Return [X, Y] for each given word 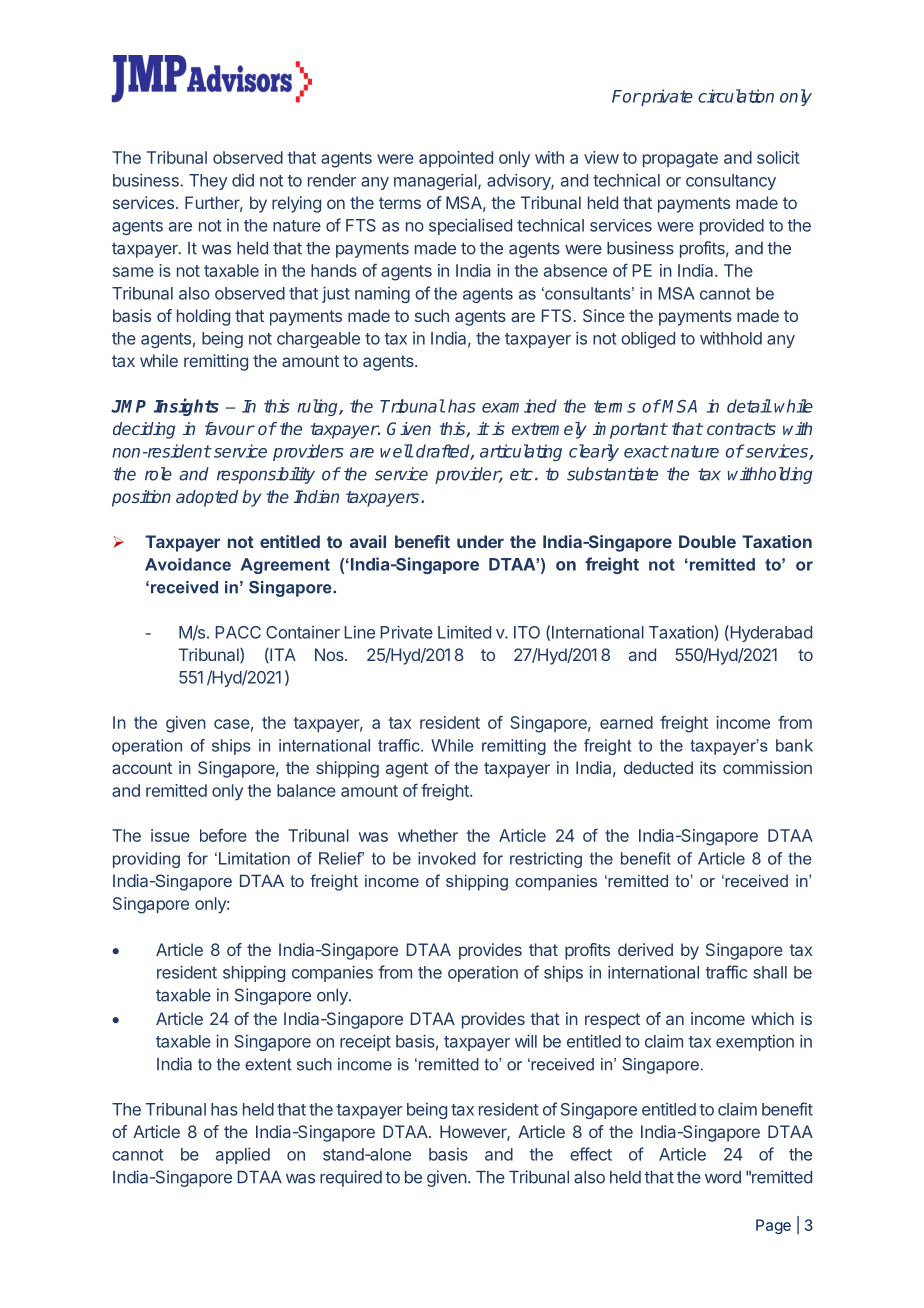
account [142, 768]
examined [519, 406]
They [208, 182]
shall [770, 972]
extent [268, 1064]
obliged [648, 339]
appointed [456, 159]
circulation [736, 96]
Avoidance [188, 564]
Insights [186, 407]
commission [767, 767]
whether [428, 835]
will [526, 1041]
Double [707, 541]
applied [243, 1155]
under [480, 541]
